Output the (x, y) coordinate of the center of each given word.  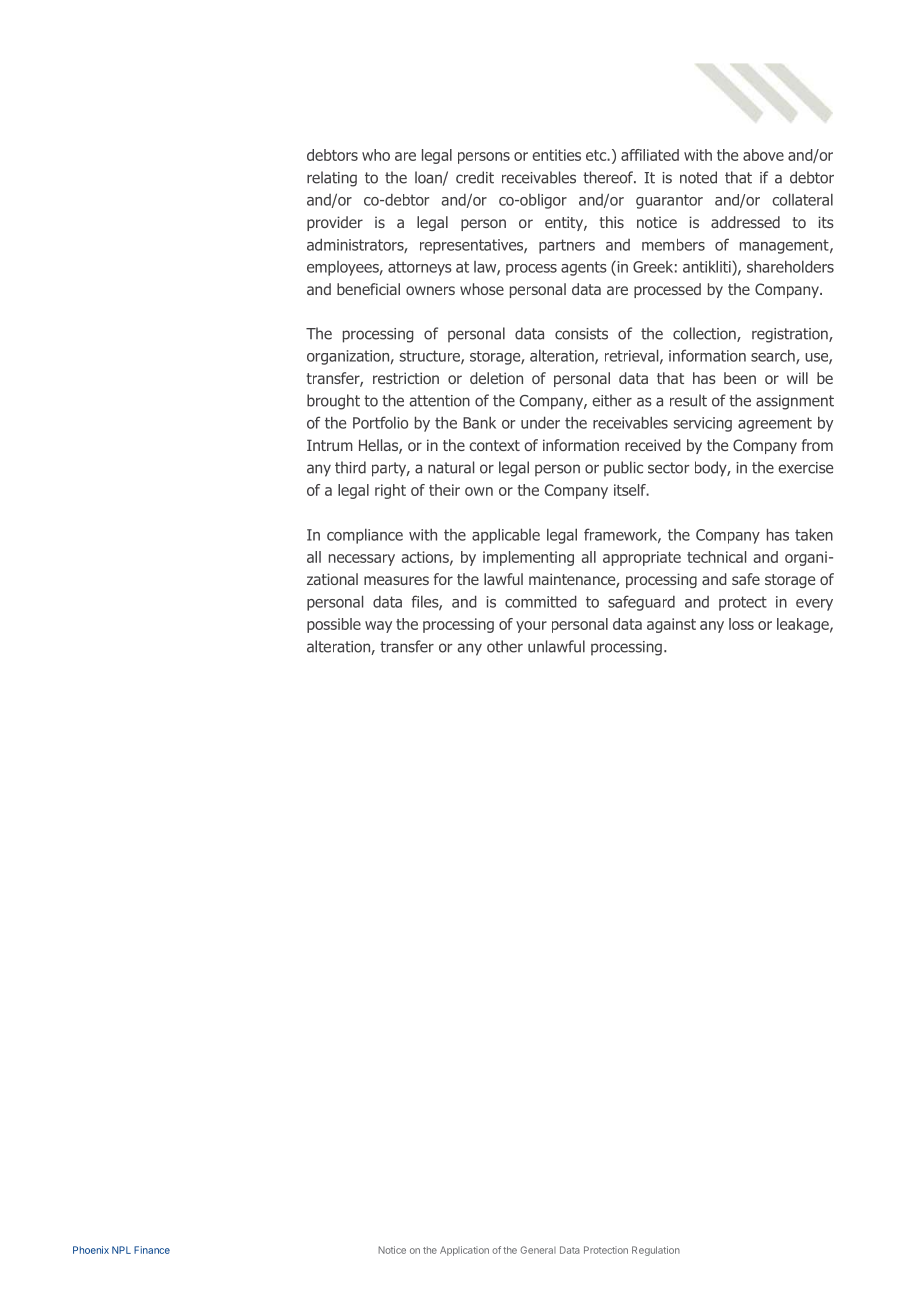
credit (475, 177)
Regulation (656, 1251)
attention (439, 401)
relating (332, 179)
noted (698, 177)
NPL (121, 1250)
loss (741, 624)
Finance (152, 1250)
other (505, 646)
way (378, 627)
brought (333, 402)
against (671, 625)
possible (334, 625)
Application (464, 1251)
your (531, 627)
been (740, 378)
